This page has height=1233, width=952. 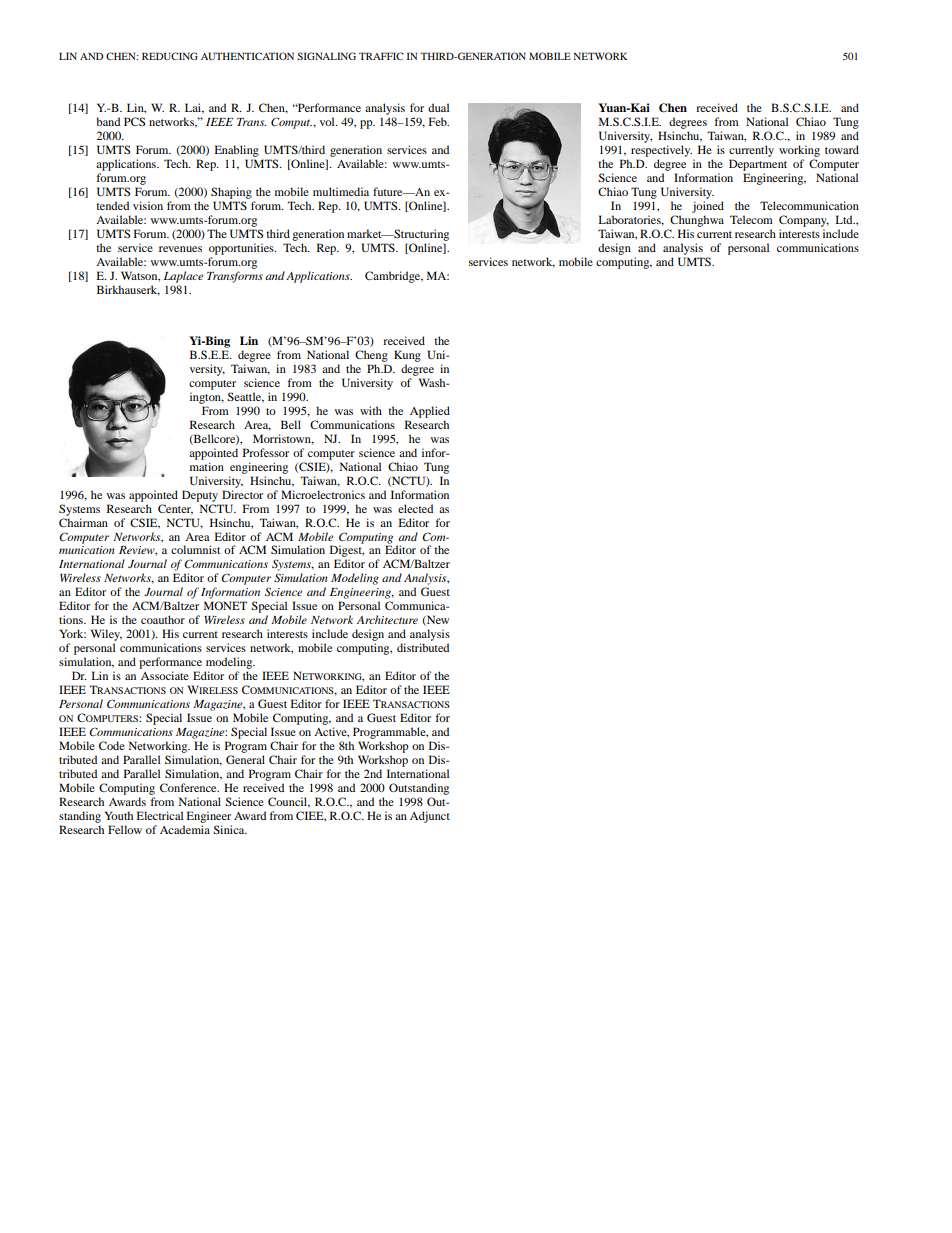 I want to click on Cambridge, so click(x=394, y=277).
